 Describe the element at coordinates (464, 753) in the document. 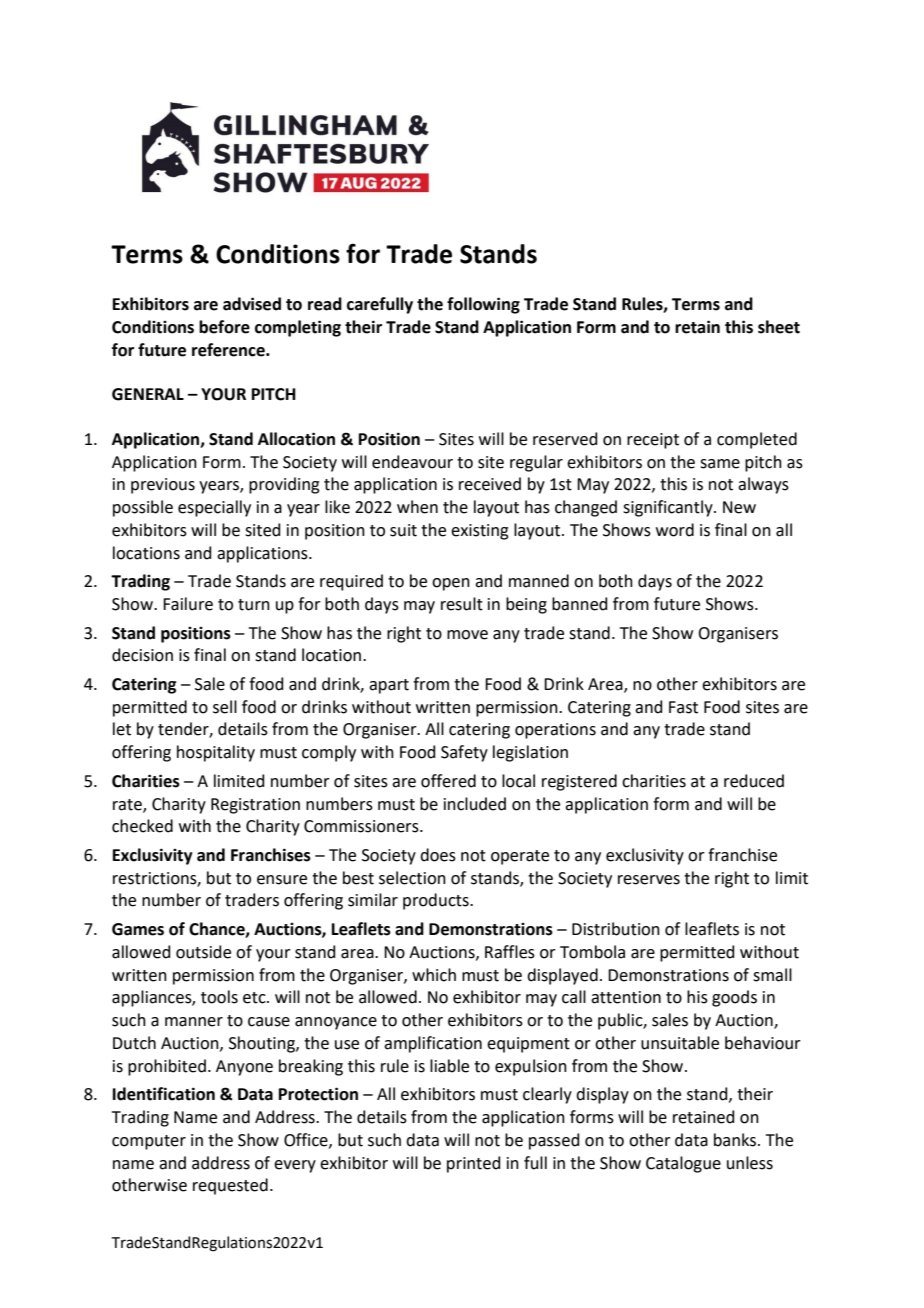

I see `Safety` at that location.
